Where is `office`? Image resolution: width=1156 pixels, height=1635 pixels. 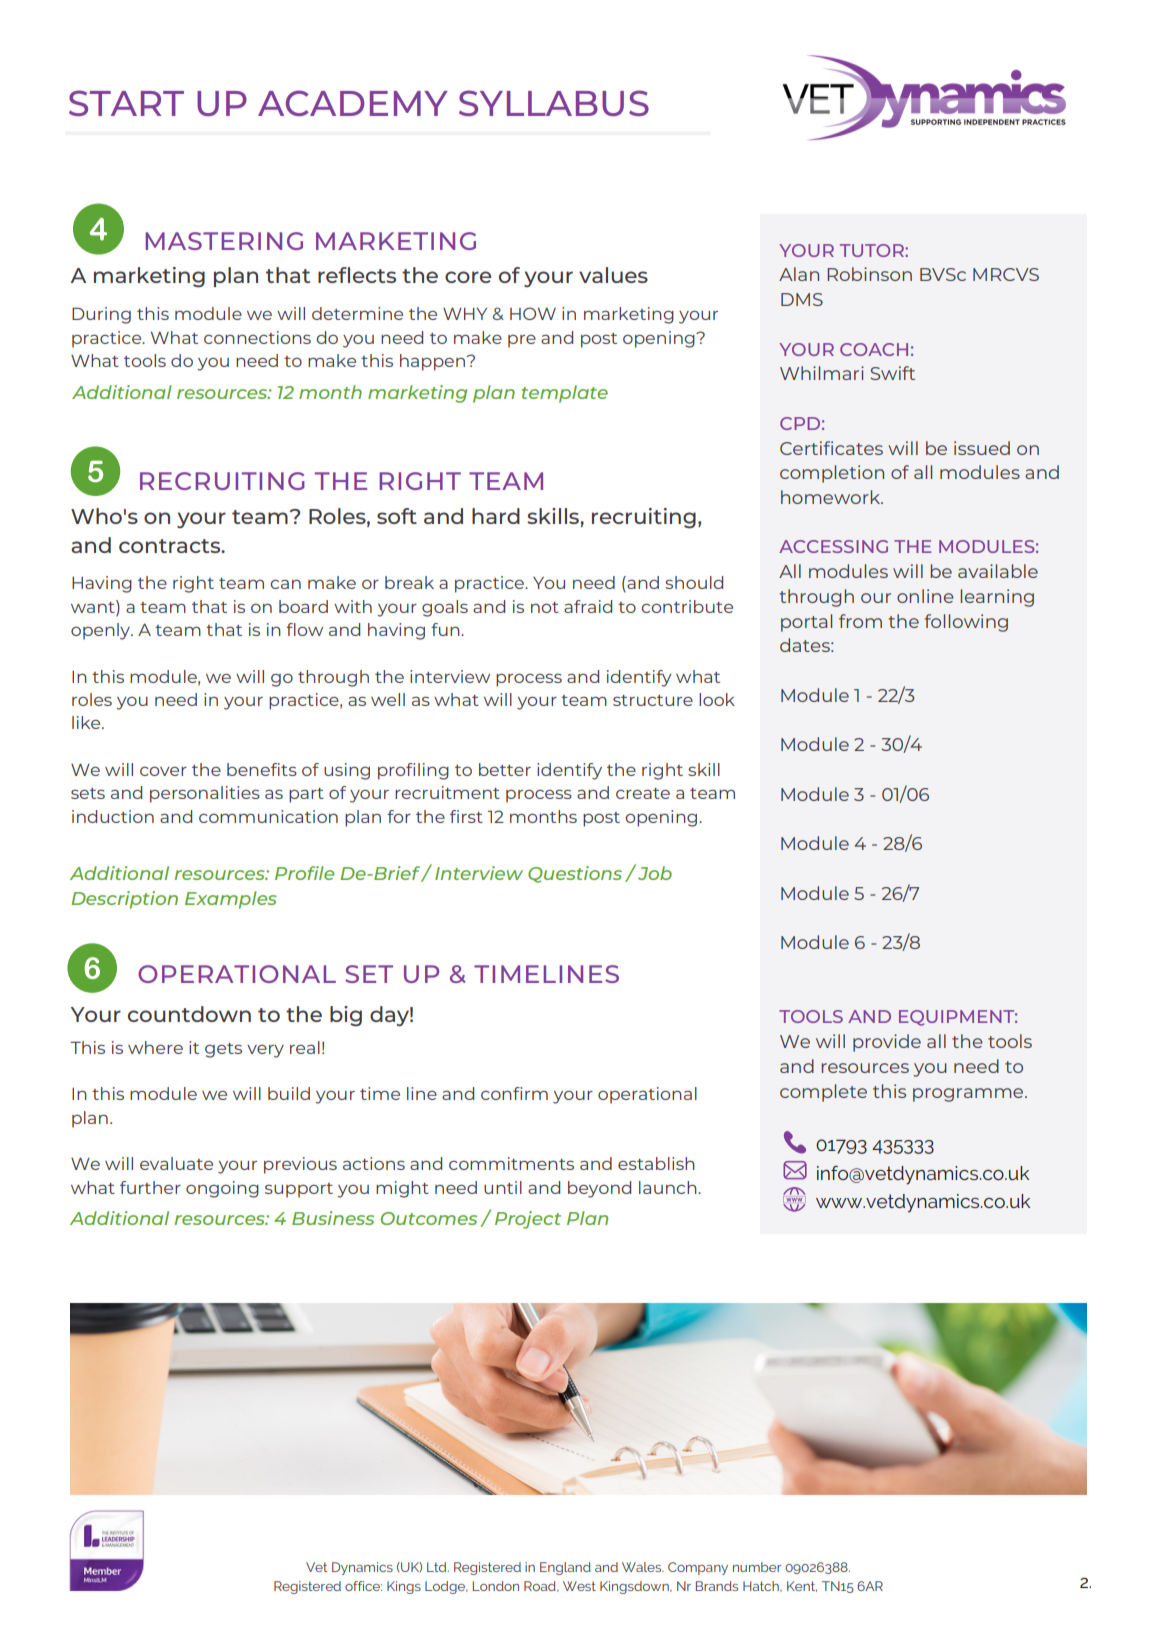 office is located at coordinates (363, 1586).
